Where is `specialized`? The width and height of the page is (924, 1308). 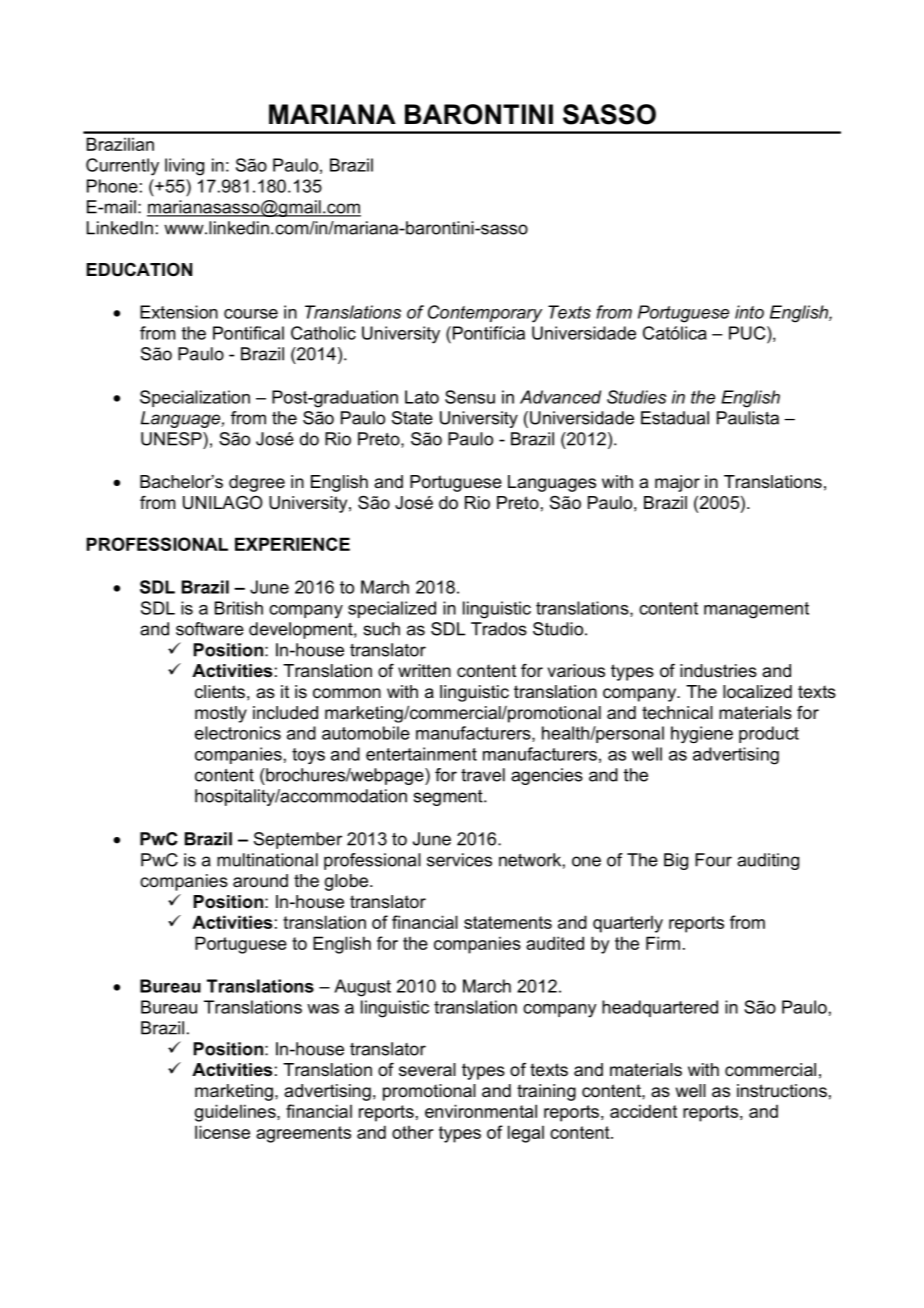 specialized is located at coordinates (392, 609).
